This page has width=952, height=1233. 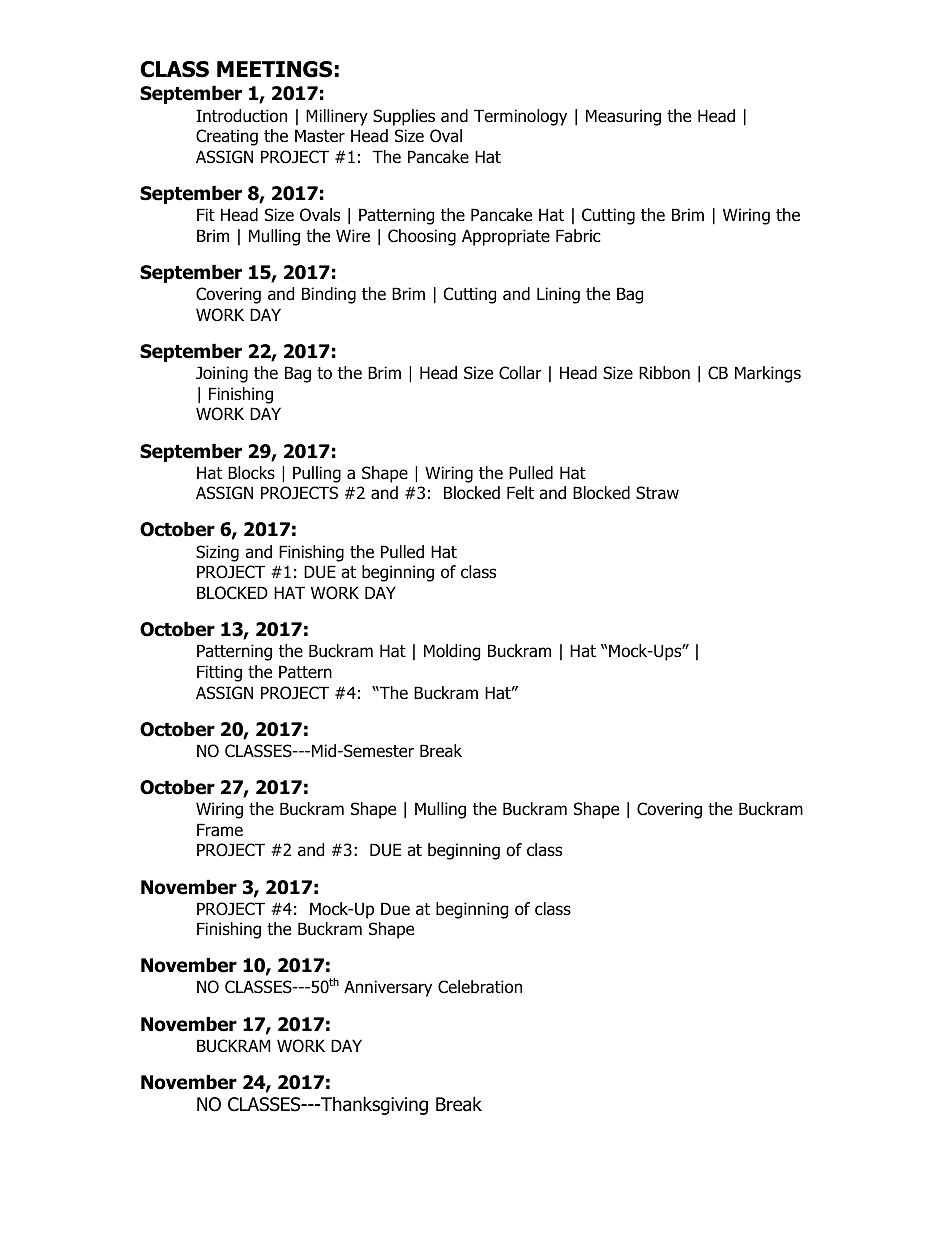 I want to click on Anniversary, so click(x=388, y=988).
